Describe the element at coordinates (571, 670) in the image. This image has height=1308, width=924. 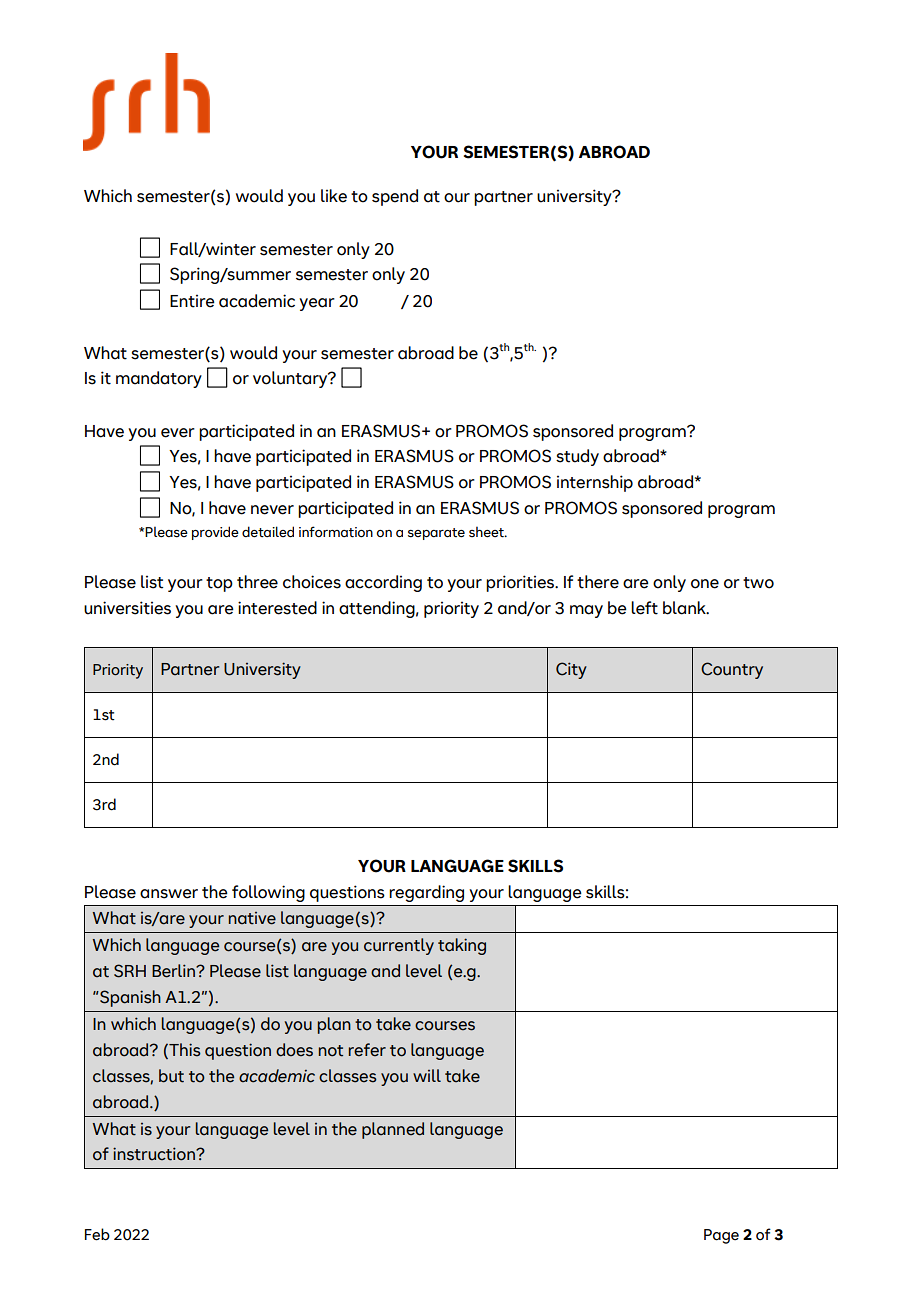
I see `City` at that location.
